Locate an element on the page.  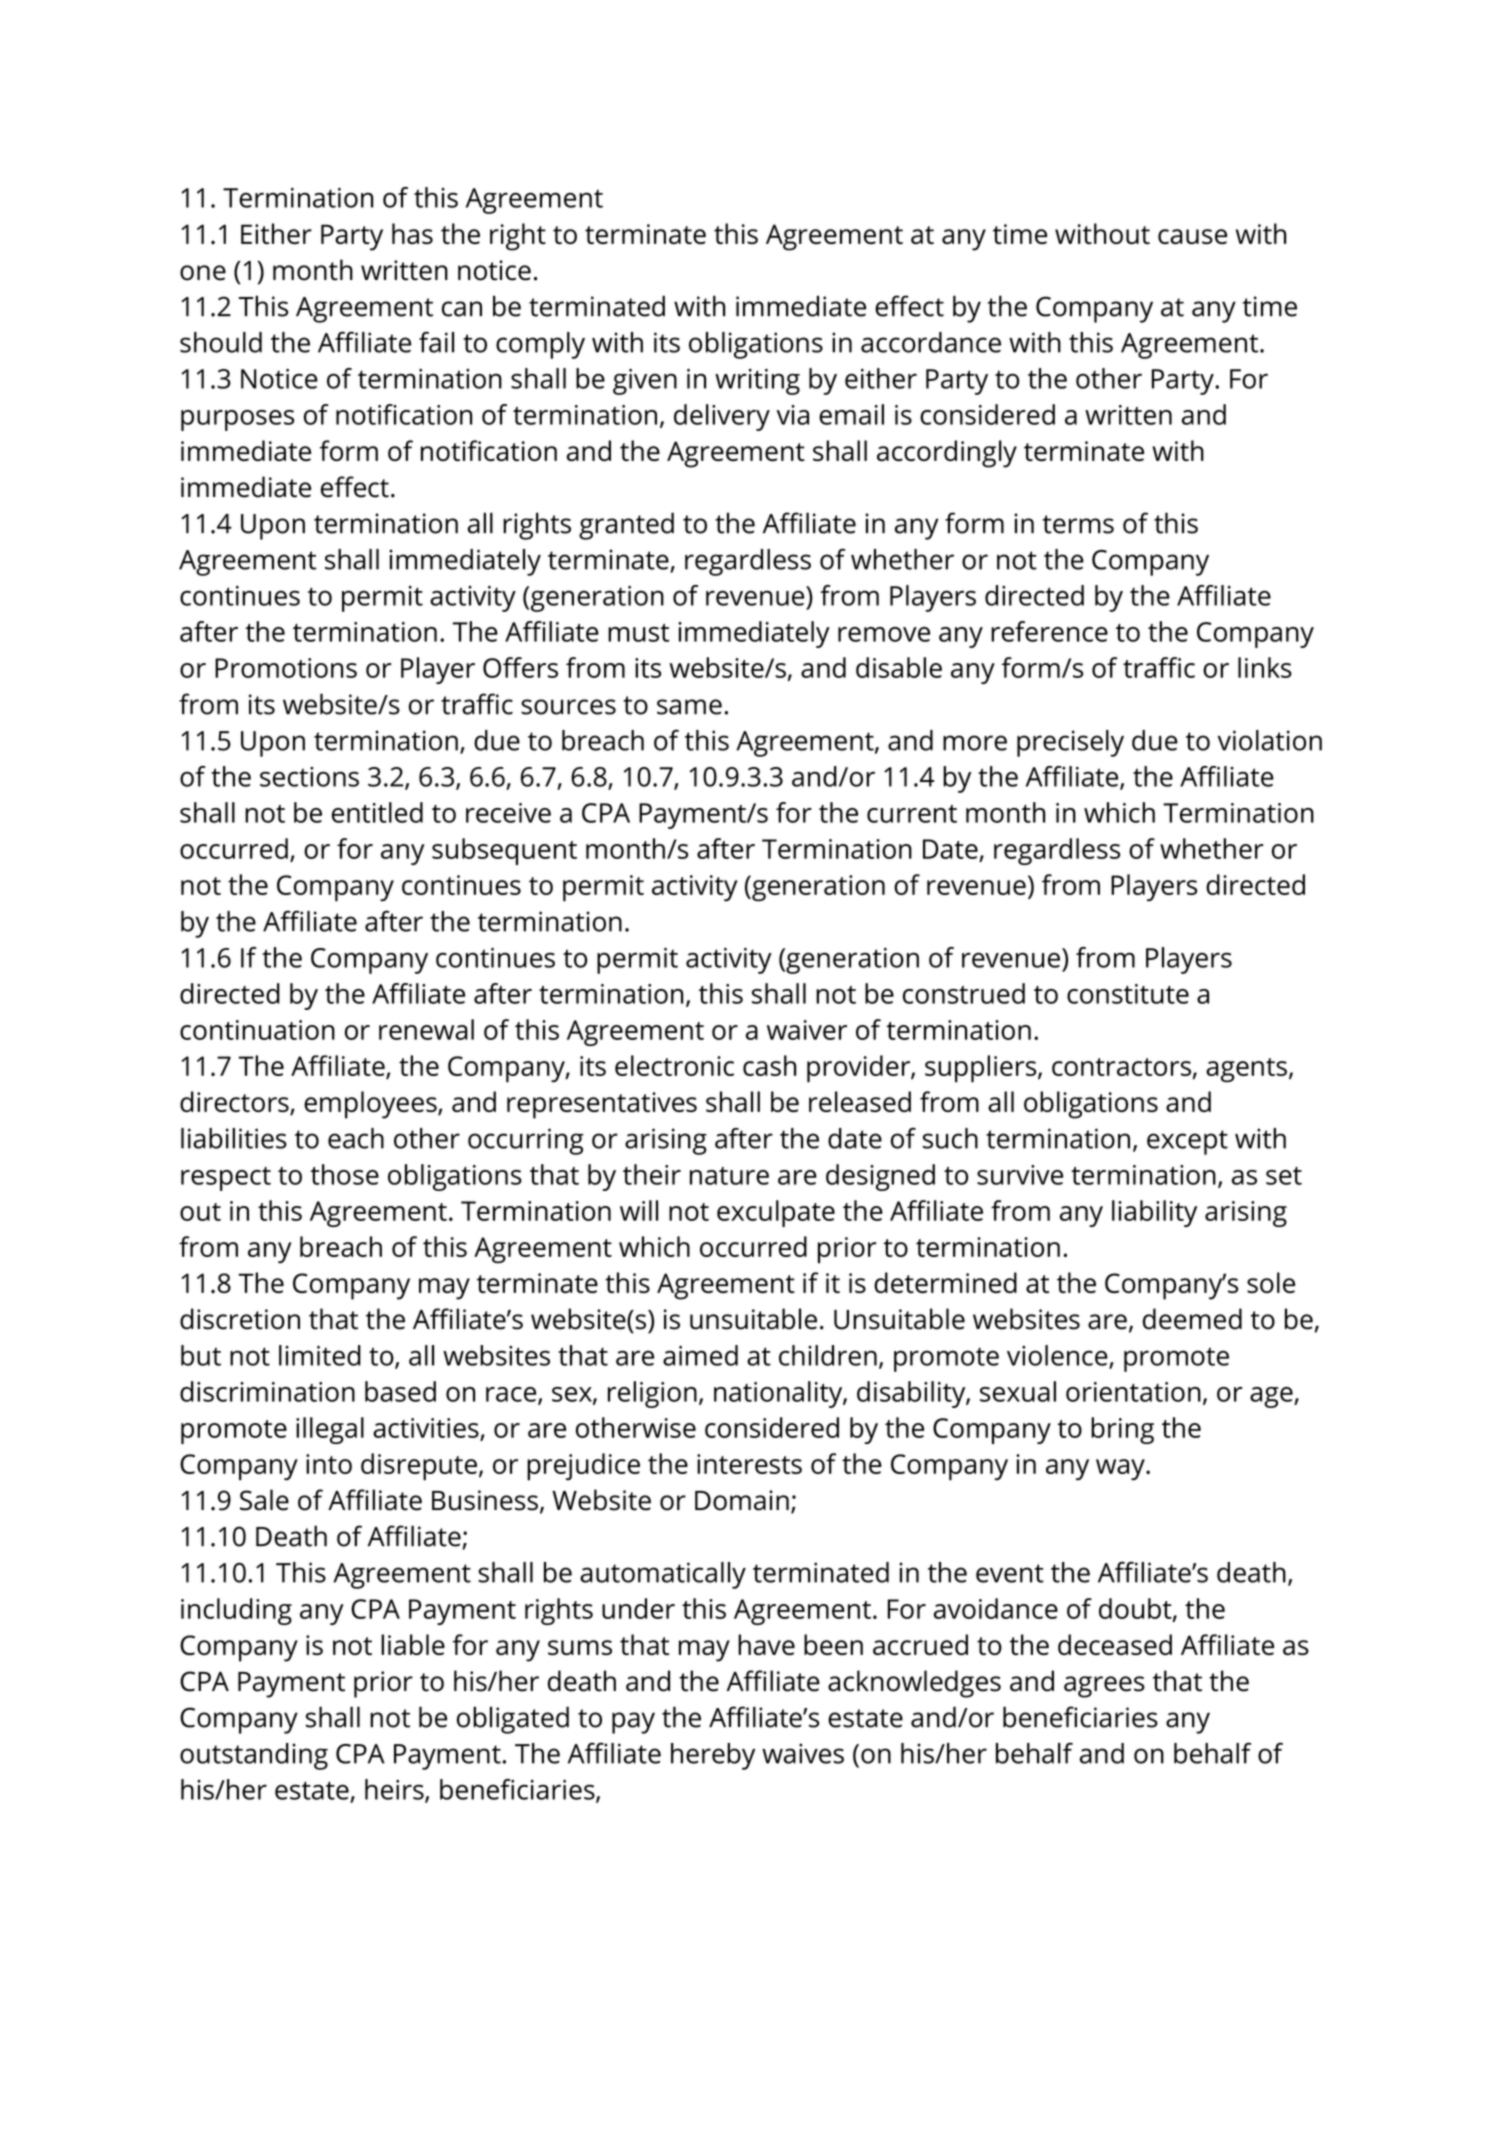
has is located at coordinates (412, 233).
